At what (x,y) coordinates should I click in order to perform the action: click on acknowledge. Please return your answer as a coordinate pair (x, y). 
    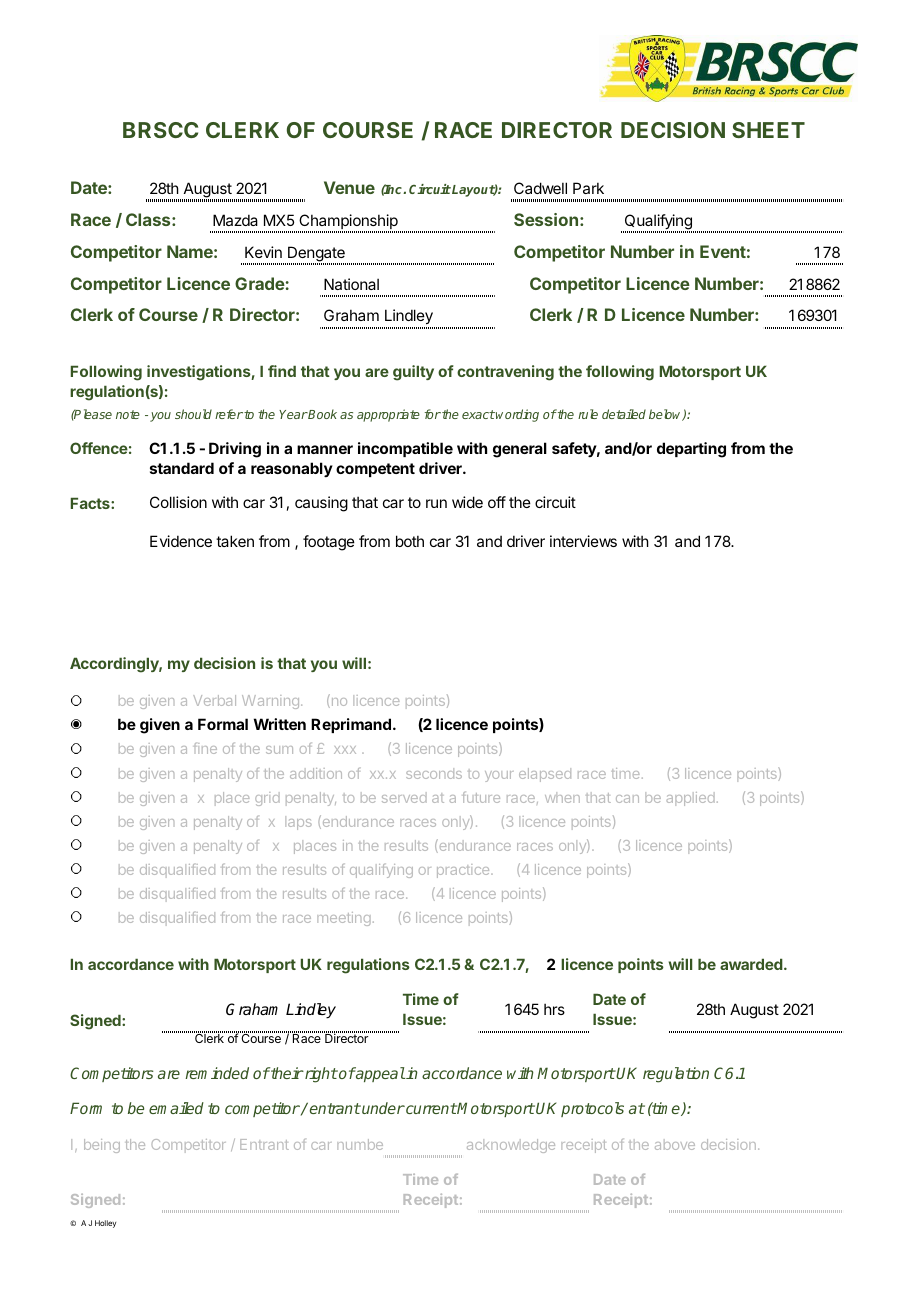
    Looking at the image, I should click on (511, 1146).
